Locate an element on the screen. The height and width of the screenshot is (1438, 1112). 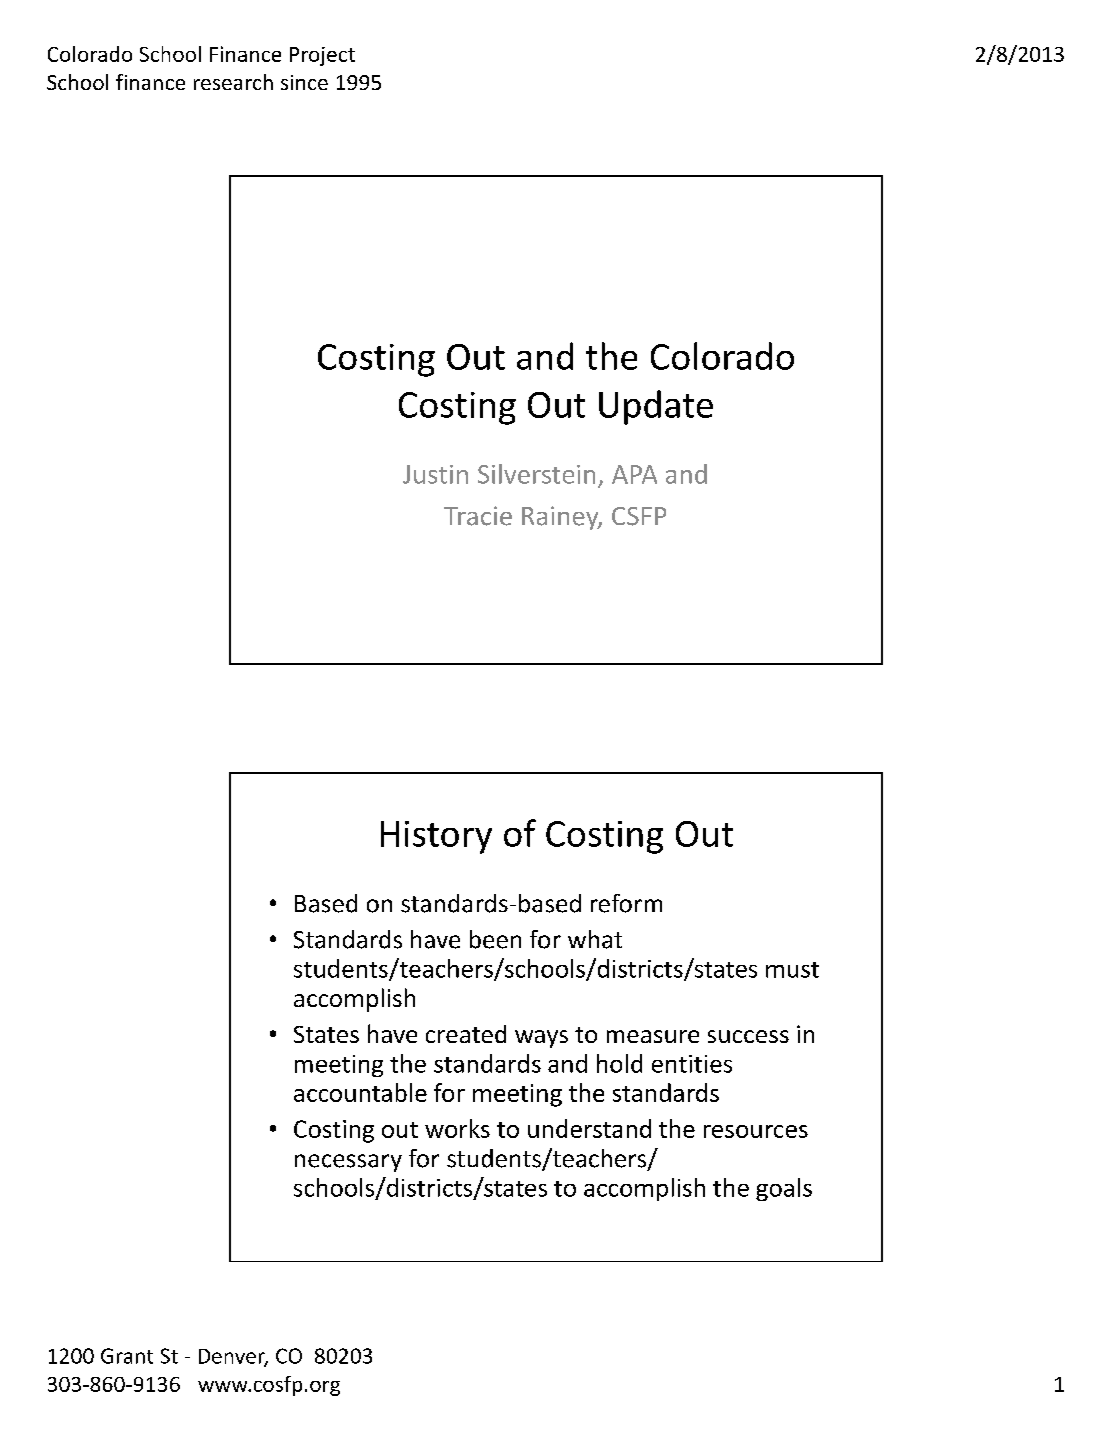
Update is located at coordinates (656, 407).
